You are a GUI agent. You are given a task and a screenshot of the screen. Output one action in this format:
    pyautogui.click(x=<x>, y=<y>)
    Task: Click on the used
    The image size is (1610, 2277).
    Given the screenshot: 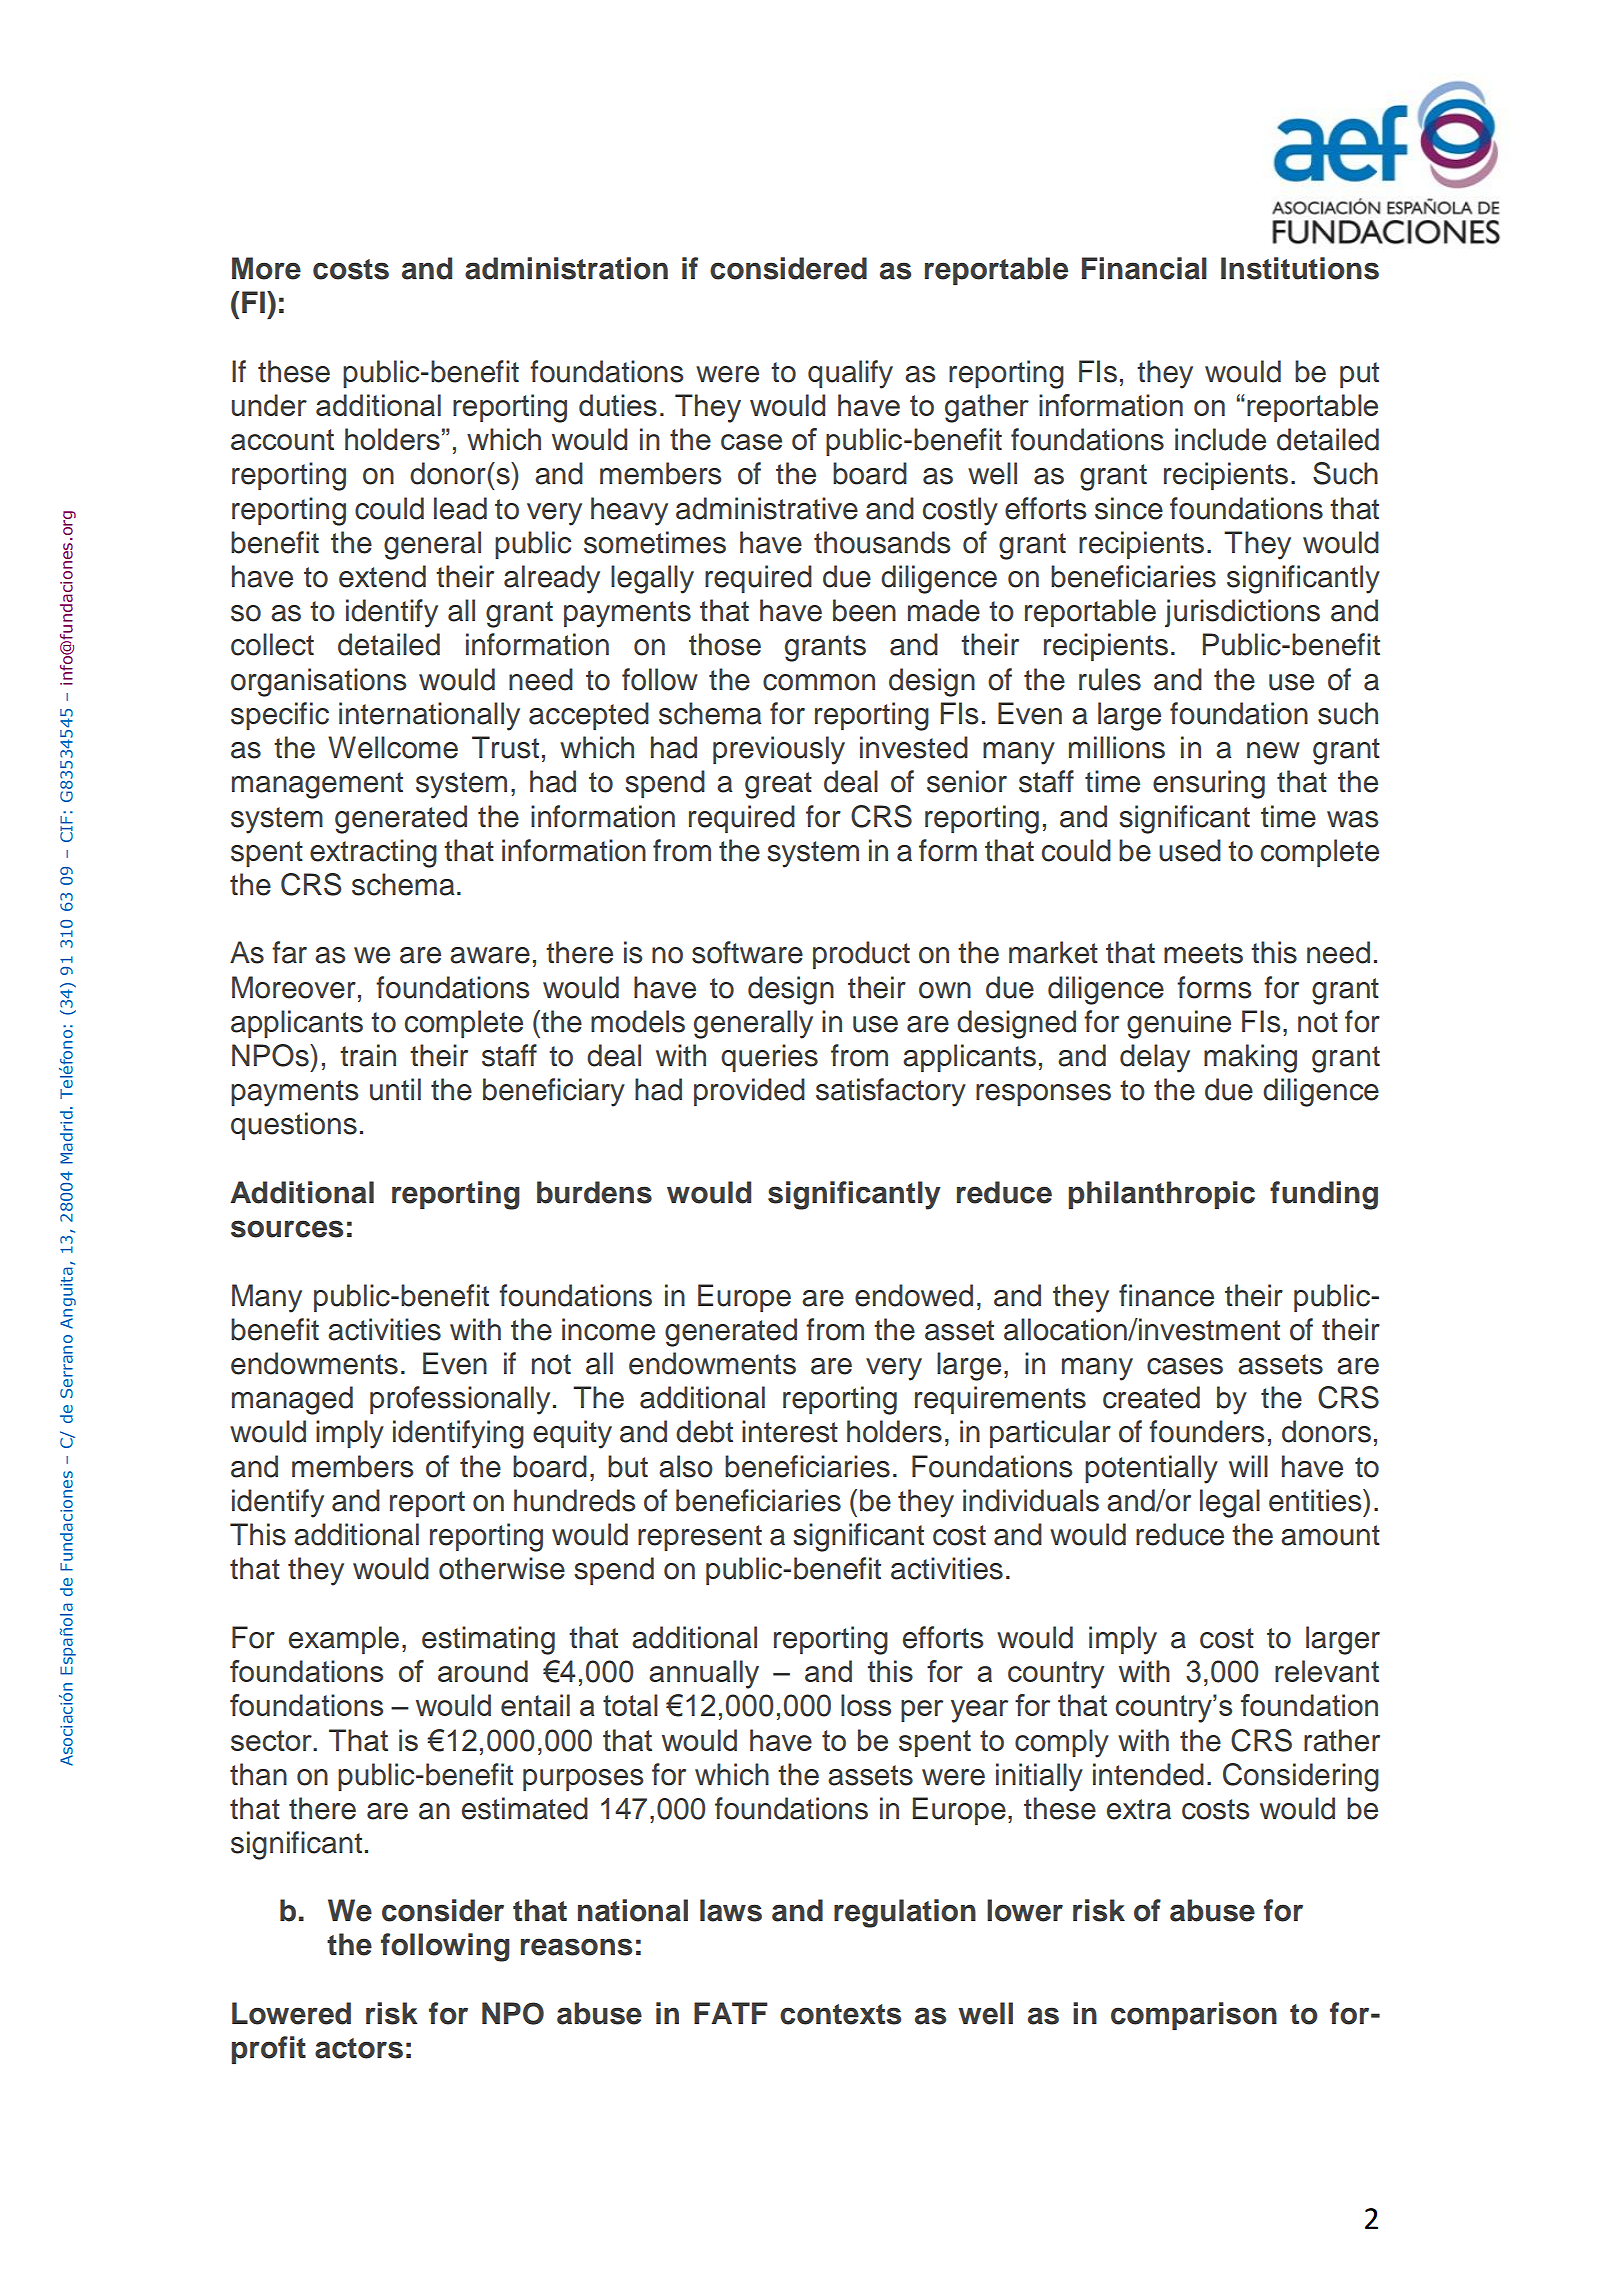 What is the action you would take?
    pyautogui.click(x=1190, y=850)
